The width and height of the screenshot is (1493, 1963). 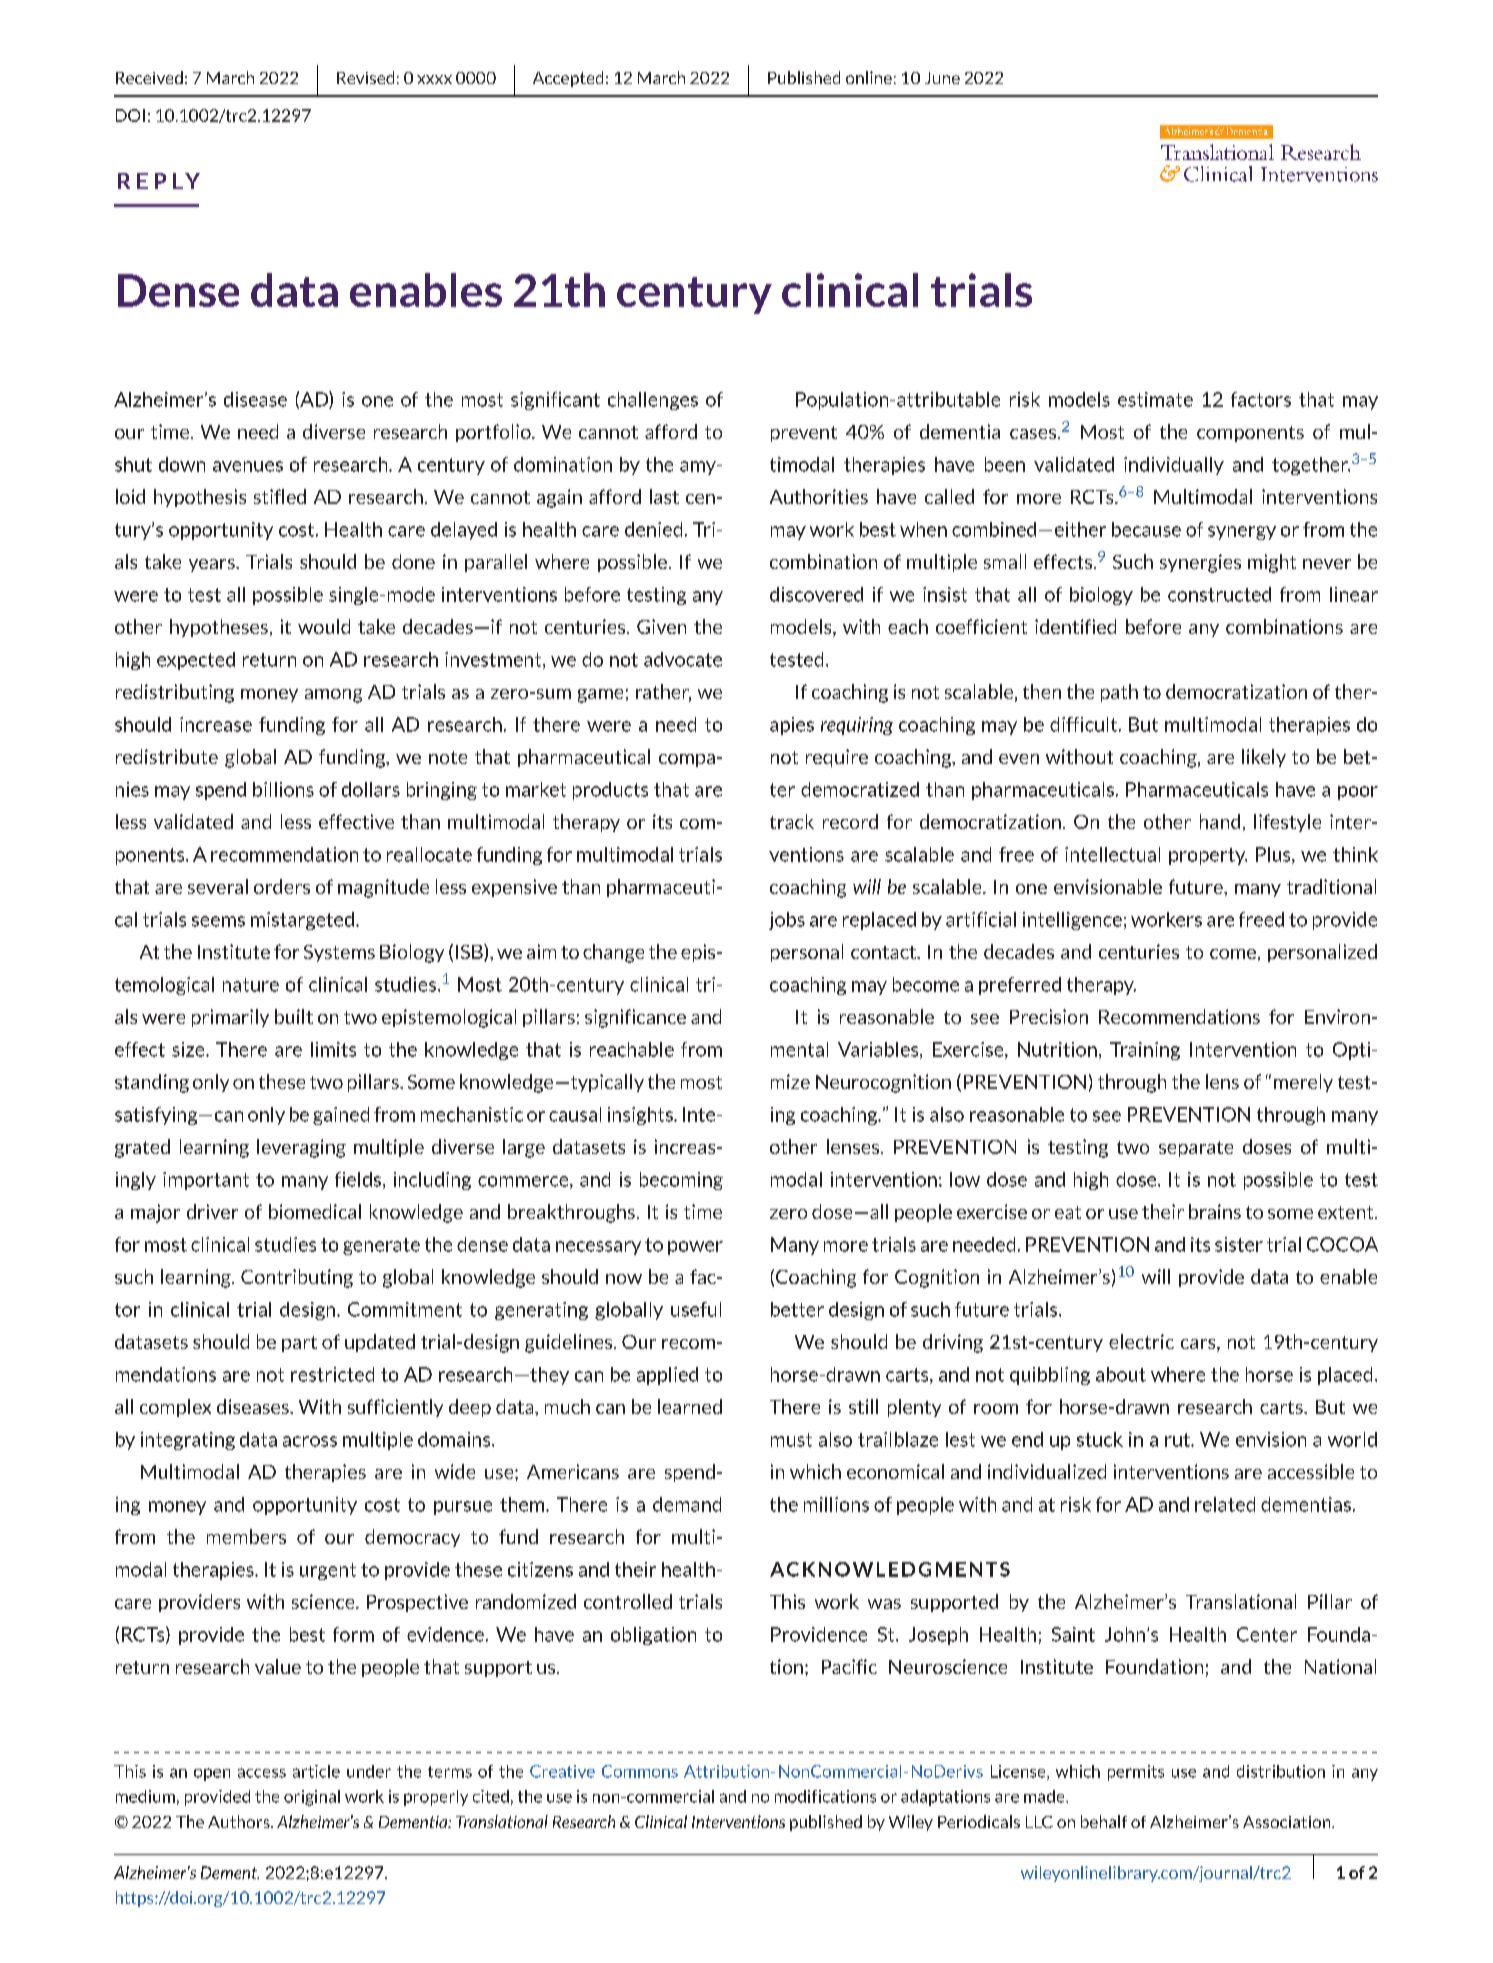 What do you see at coordinates (316, 1771) in the screenshot?
I see `article` at bounding box center [316, 1771].
